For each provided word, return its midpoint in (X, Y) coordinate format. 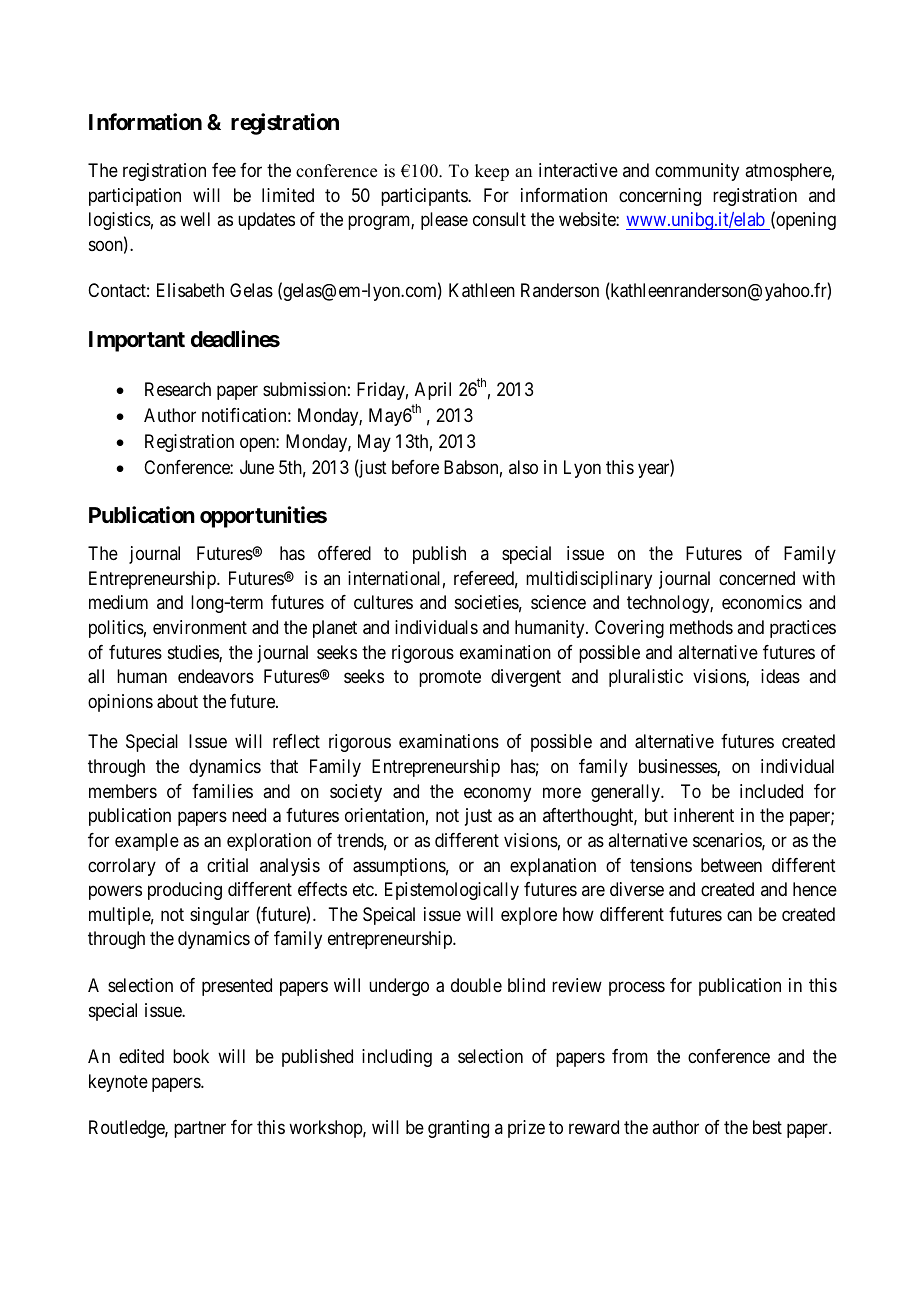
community (697, 172)
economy (497, 794)
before (415, 467)
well (195, 219)
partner (200, 1129)
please (444, 221)
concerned (757, 578)
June (257, 467)
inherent (704, 815)
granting (458, 1129)
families (222, 791)
